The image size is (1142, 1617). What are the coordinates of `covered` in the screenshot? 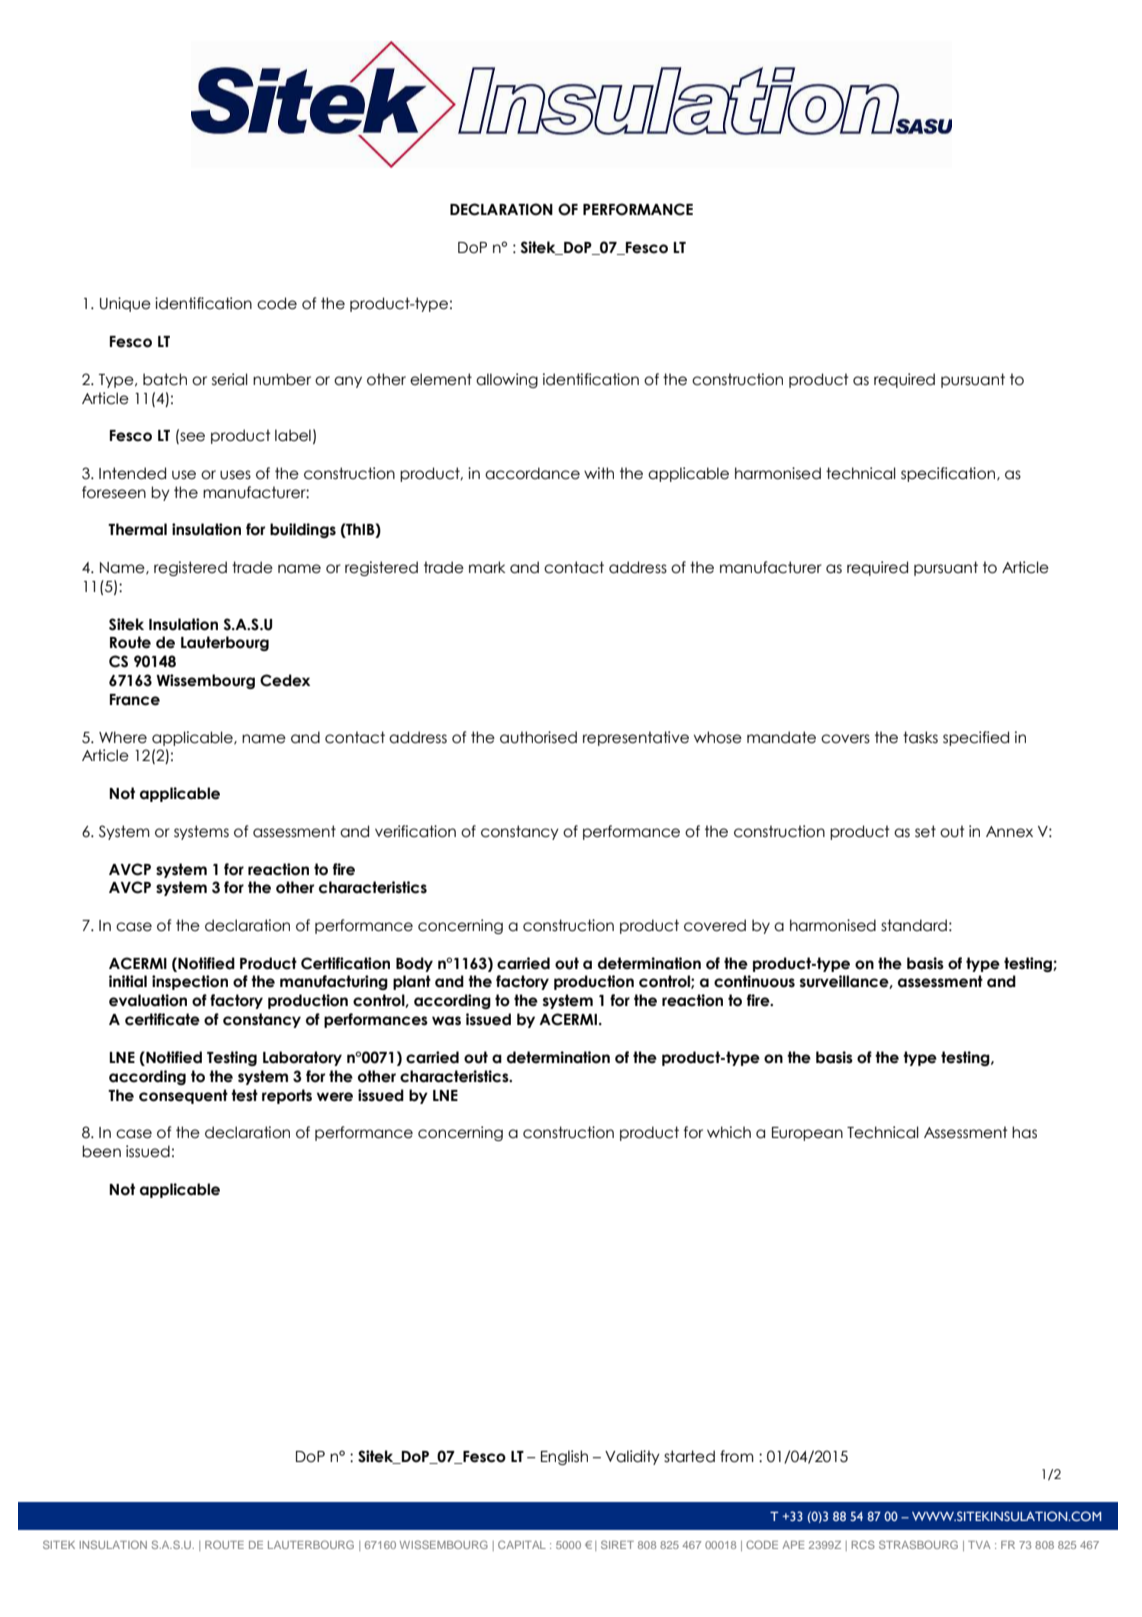 It's located at (715, 925).
